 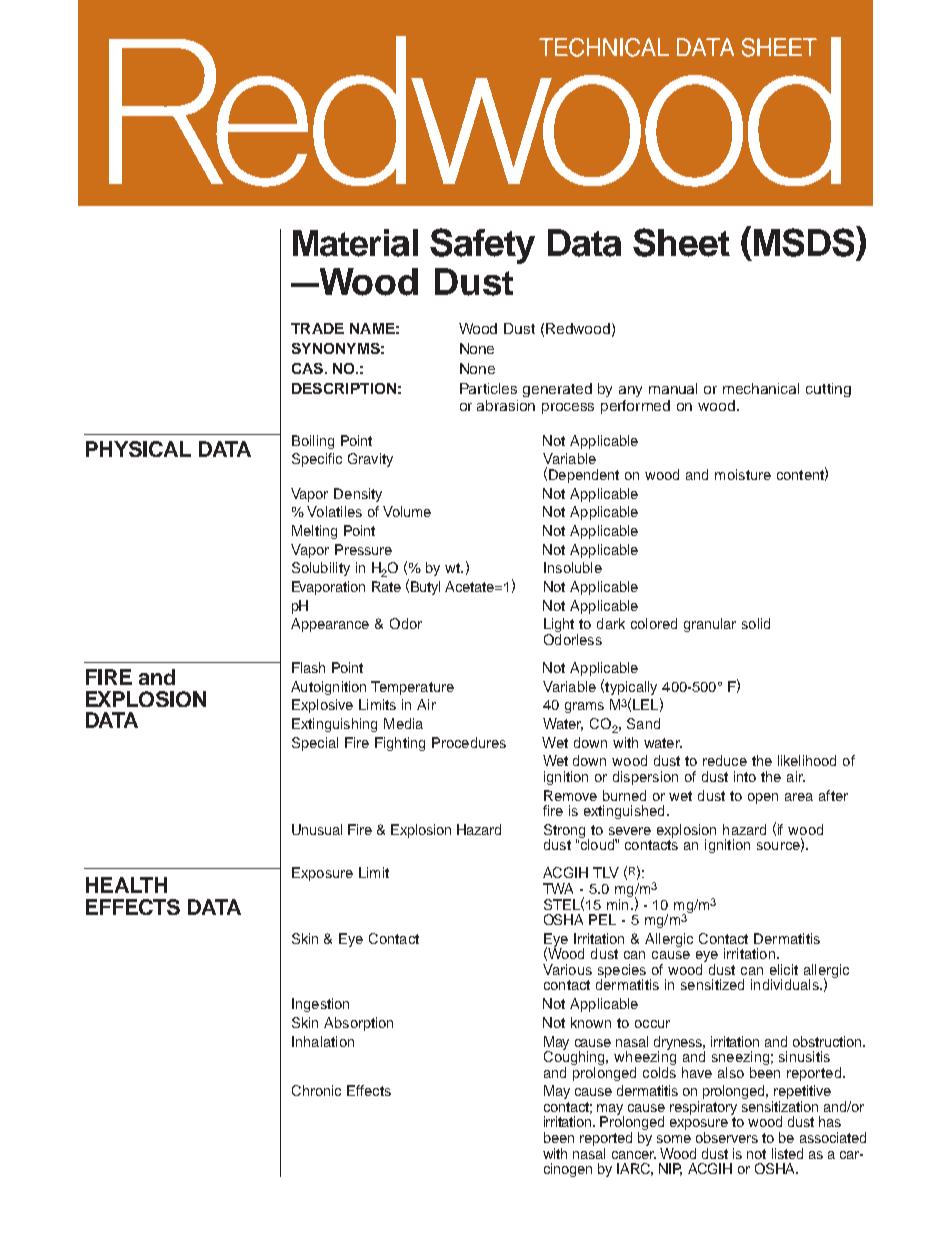 I want to click on some, so click(x=674, y=1139).
